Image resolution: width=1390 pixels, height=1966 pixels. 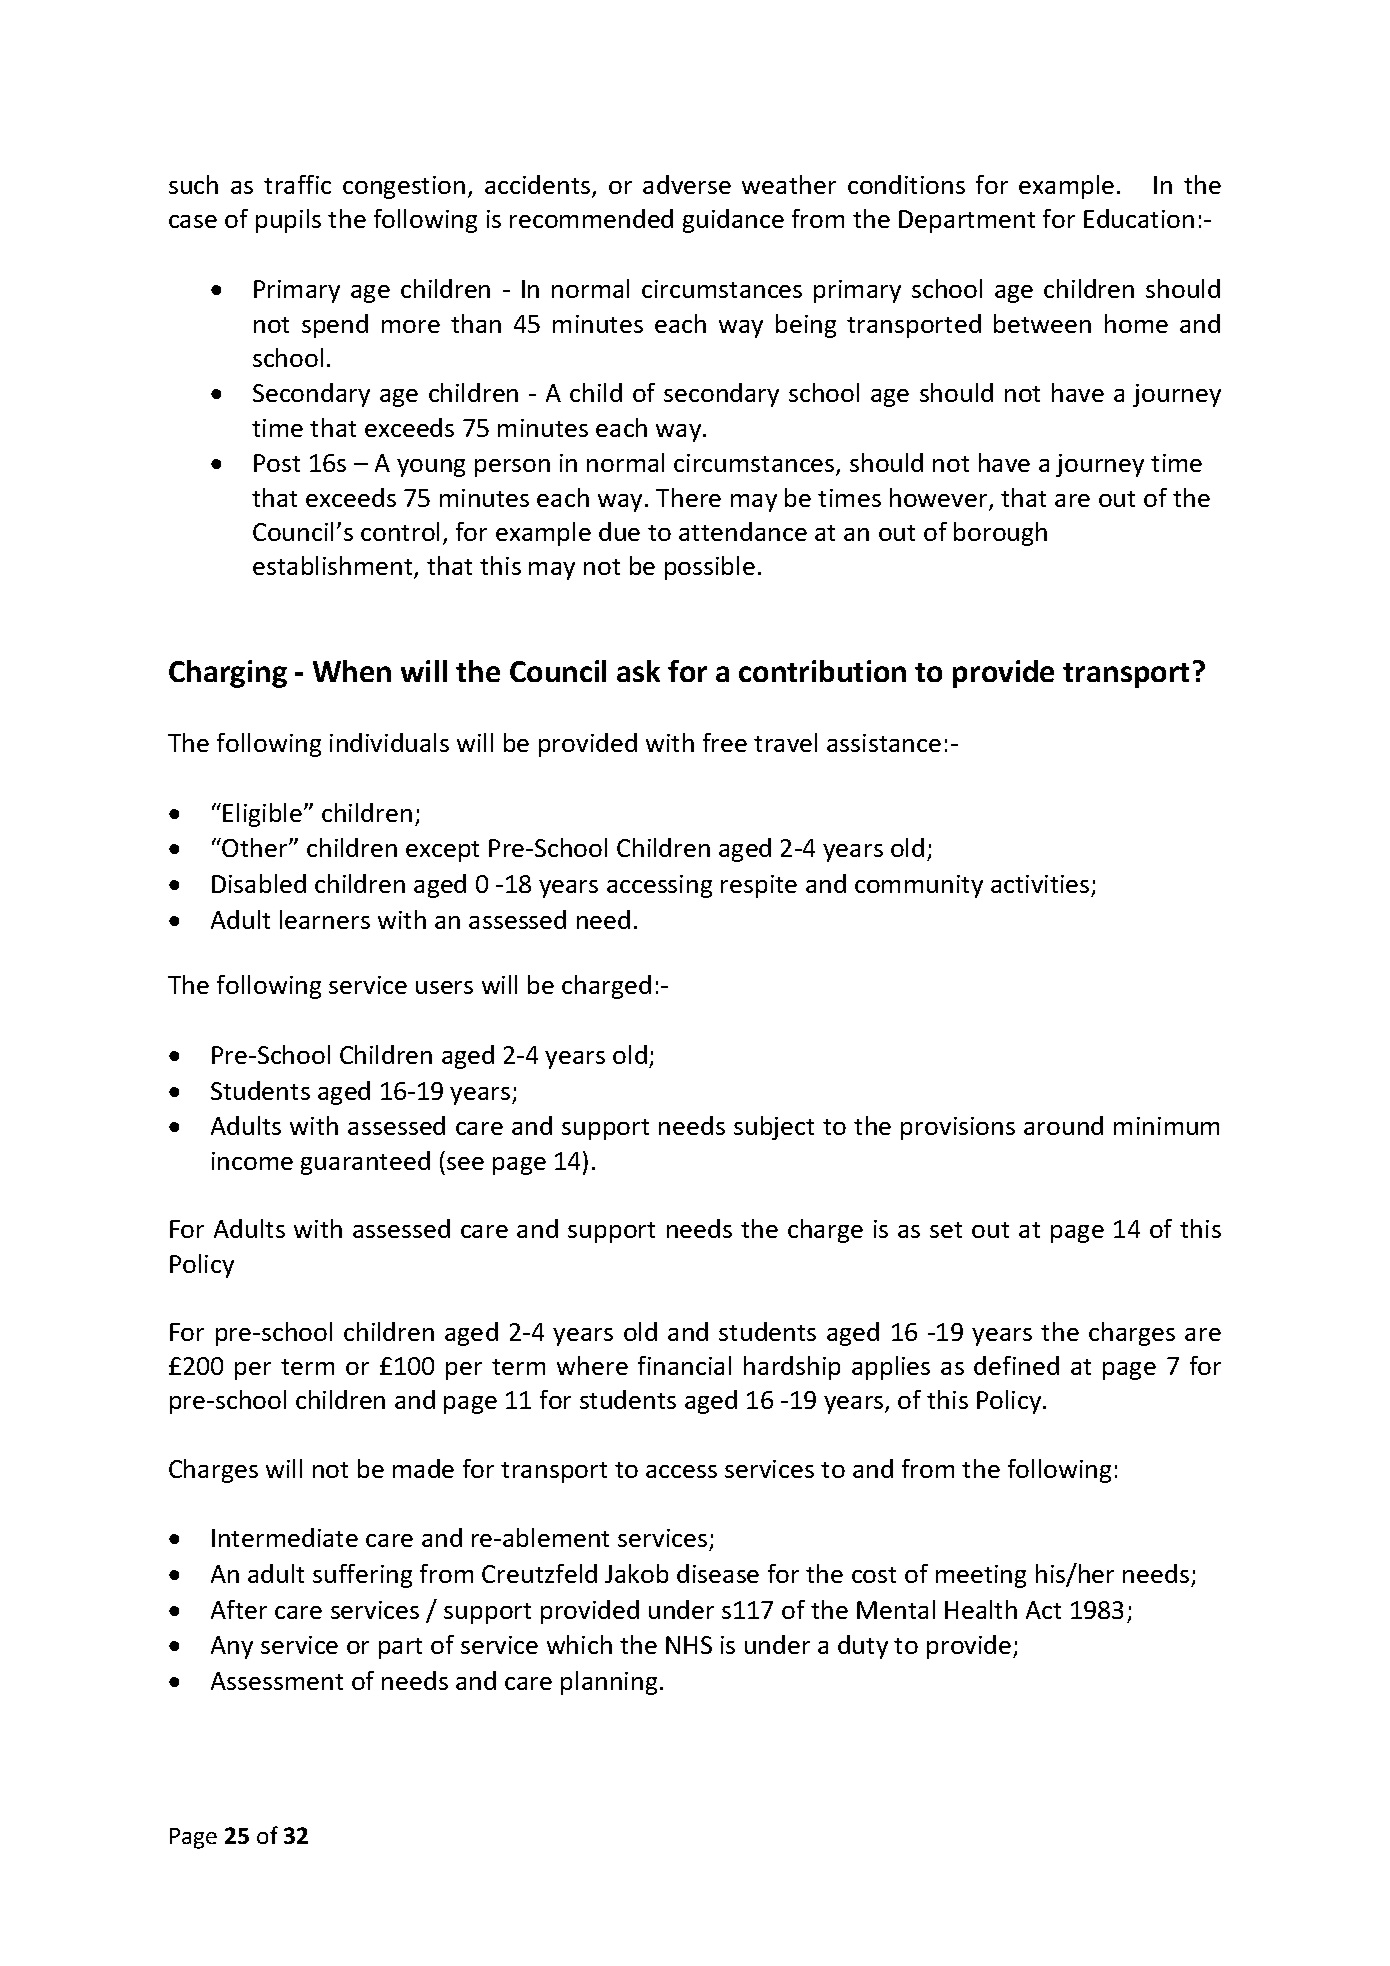 What do you see at coordinates (638, 671) in the screenshot?
I see `ask` at bounding box center [638, 671].
